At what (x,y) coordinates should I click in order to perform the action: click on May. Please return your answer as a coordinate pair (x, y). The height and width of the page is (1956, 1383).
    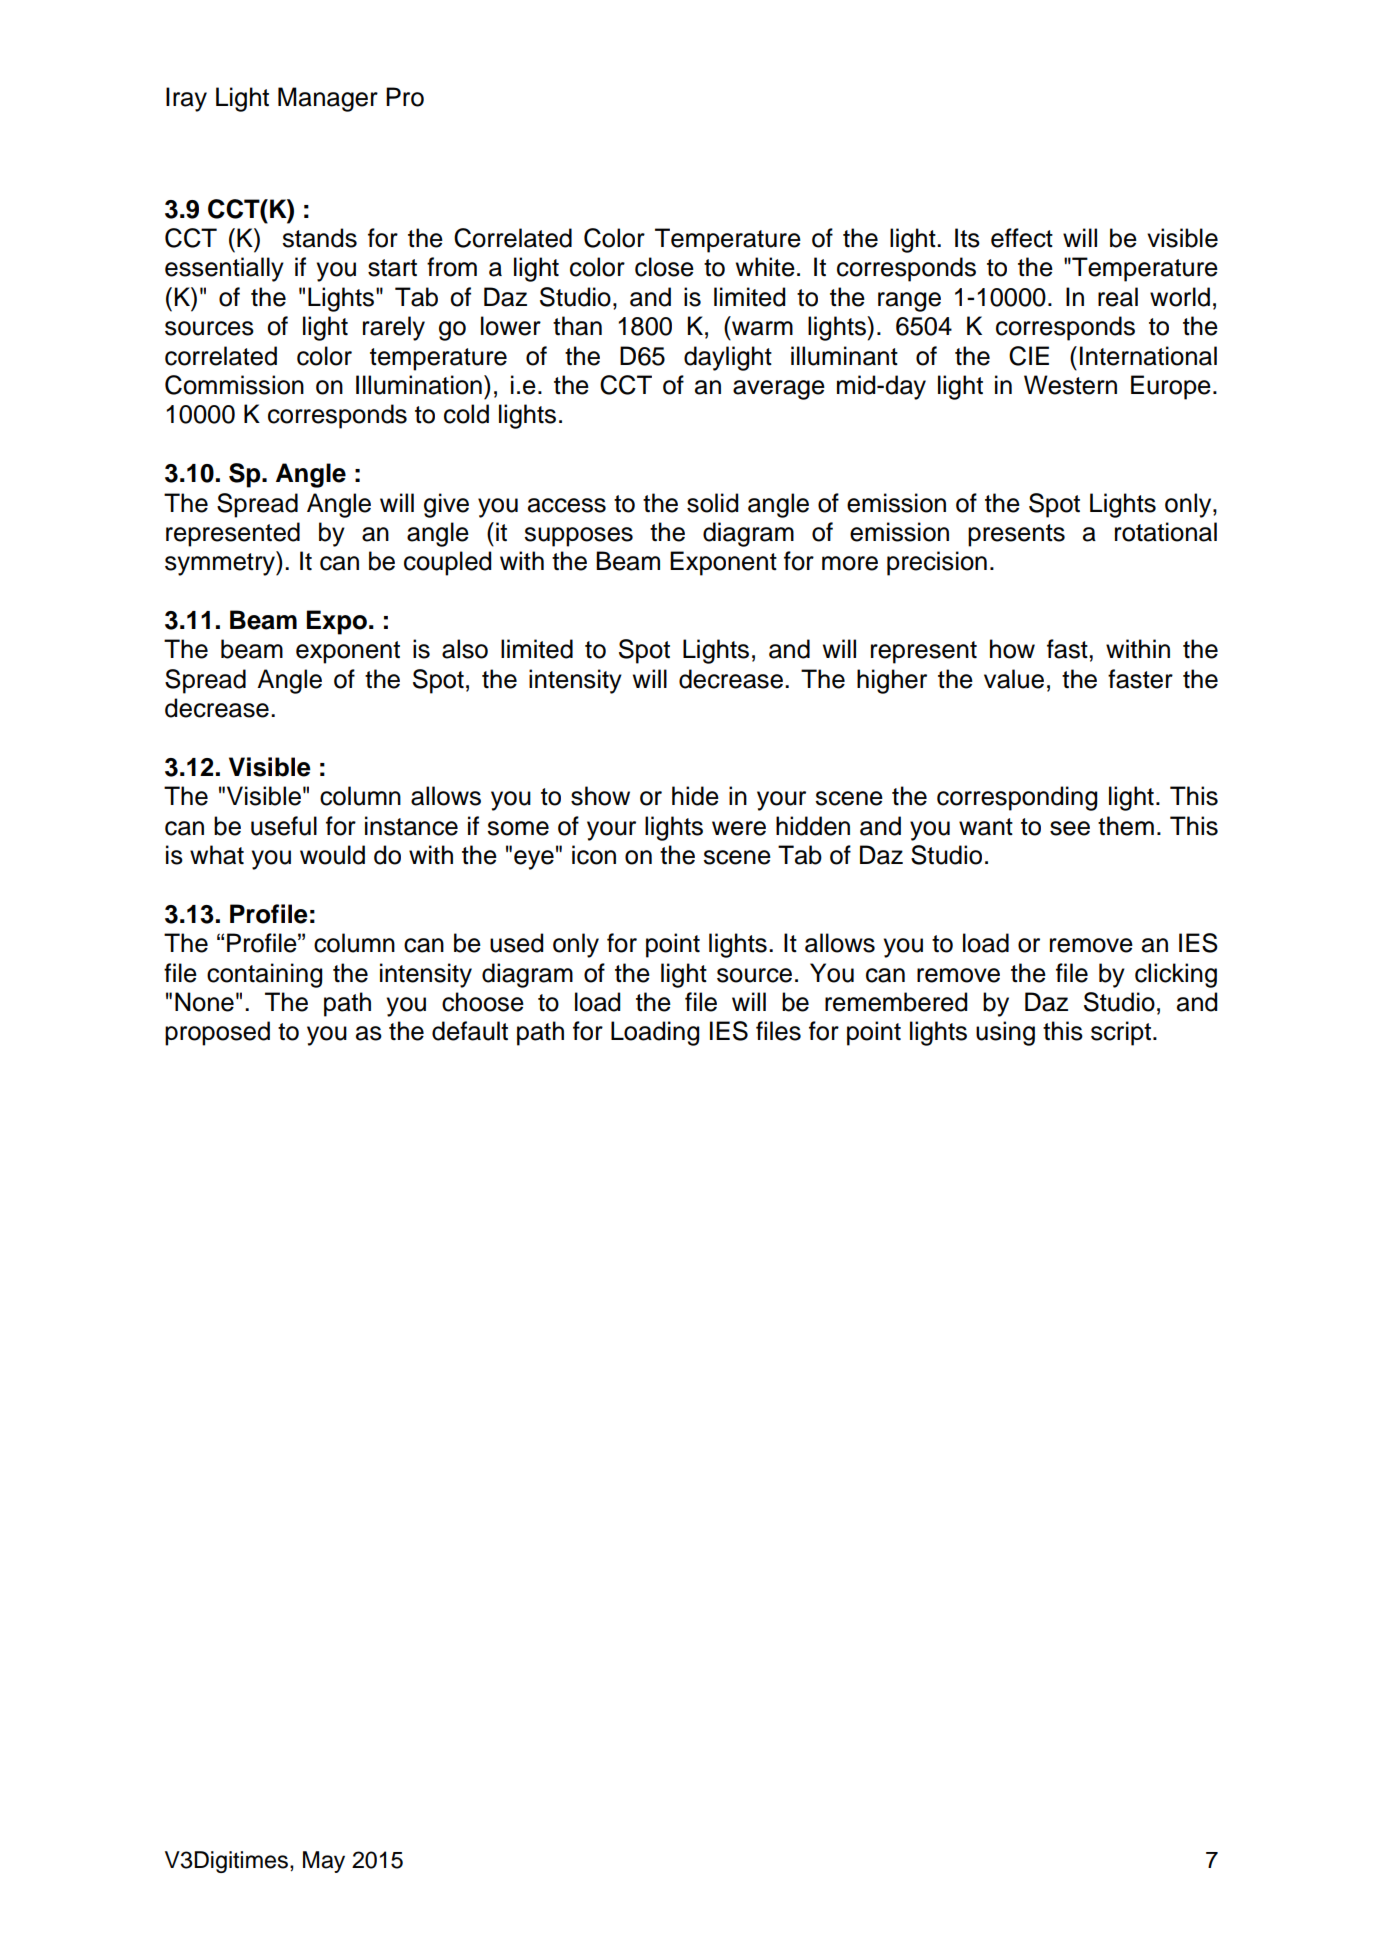
    Looking at the image, I should click on (324, 1862).
